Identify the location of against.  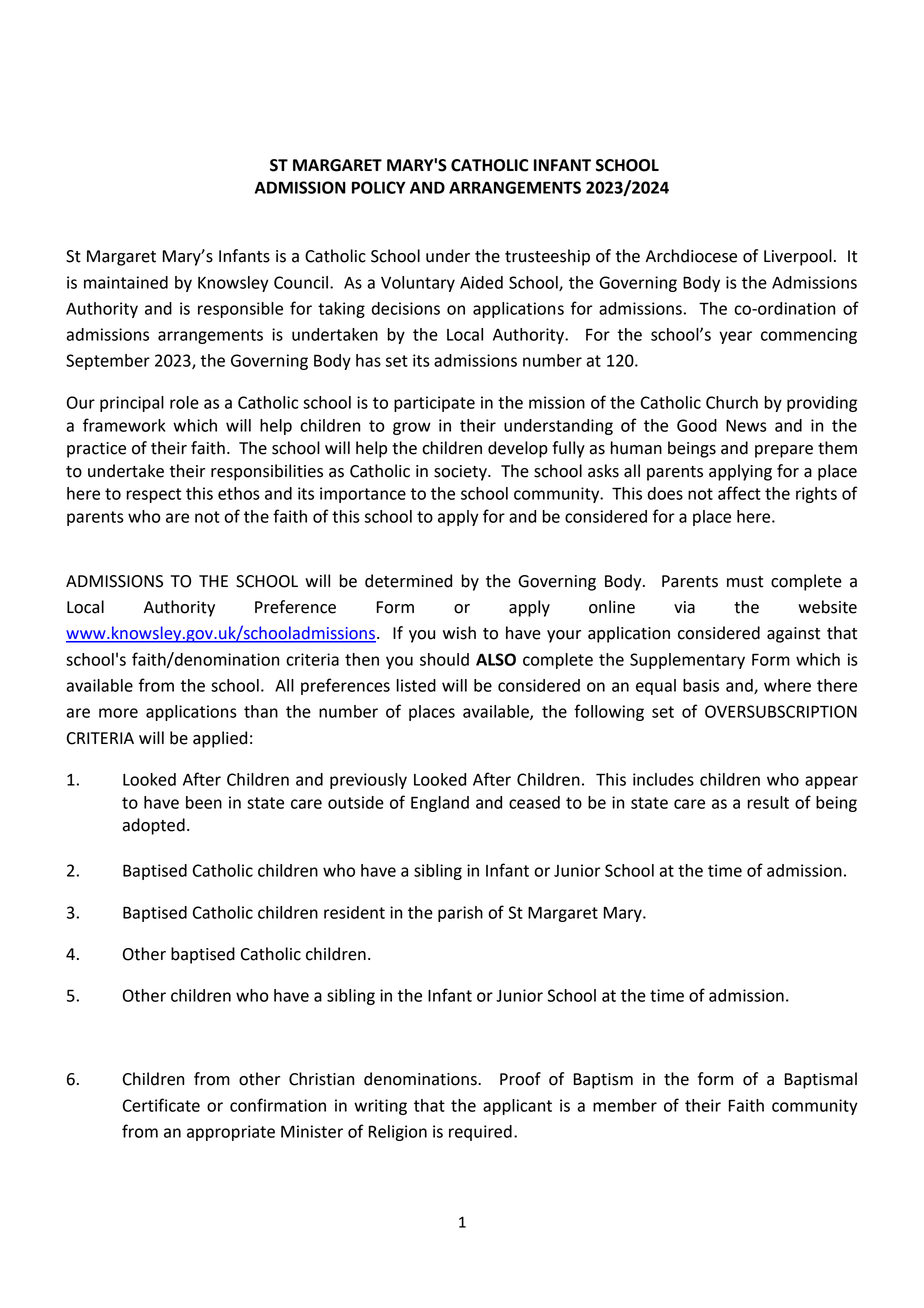
(793, 635).
